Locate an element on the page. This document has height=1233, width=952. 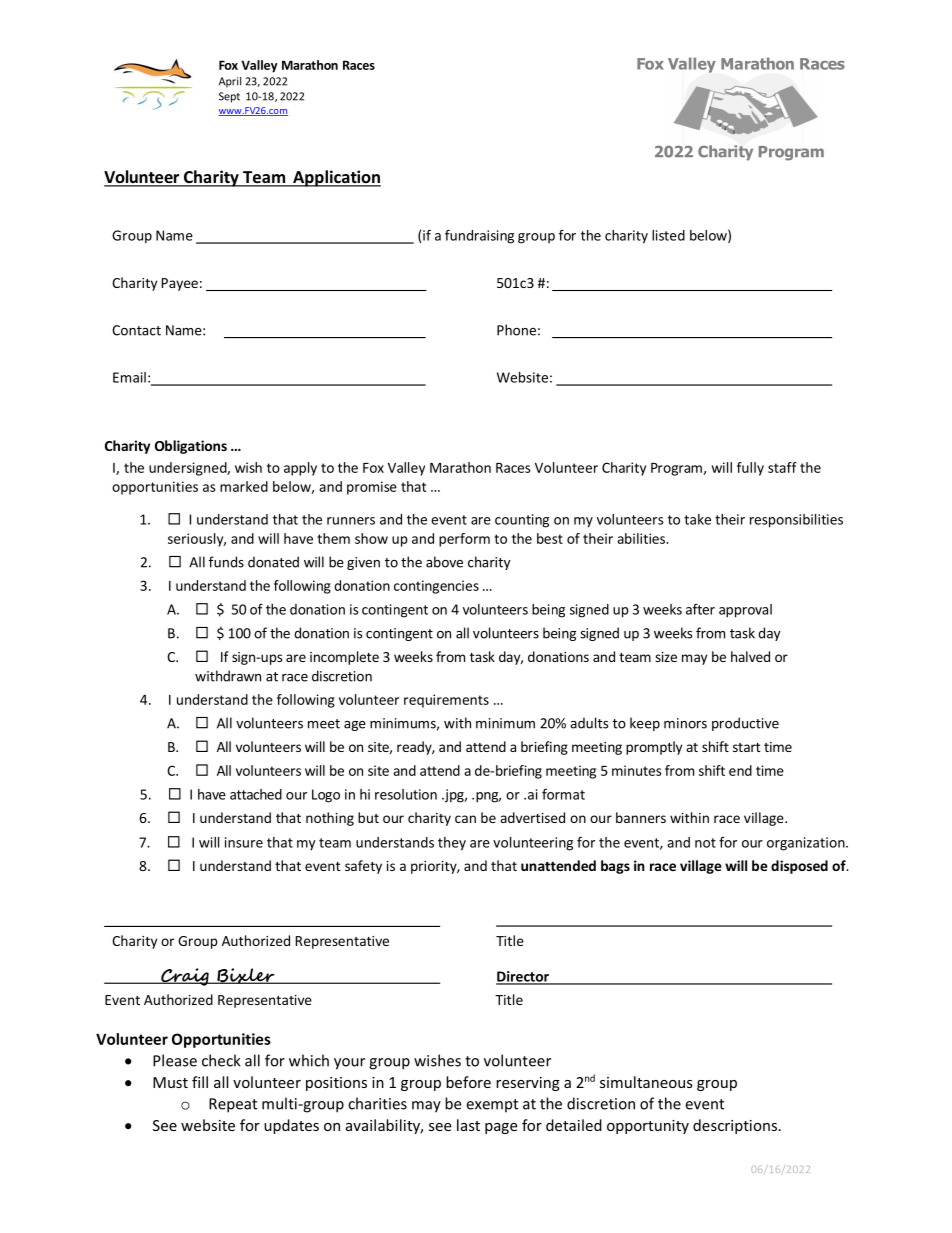
listed is located at coordinates (668, 235).
